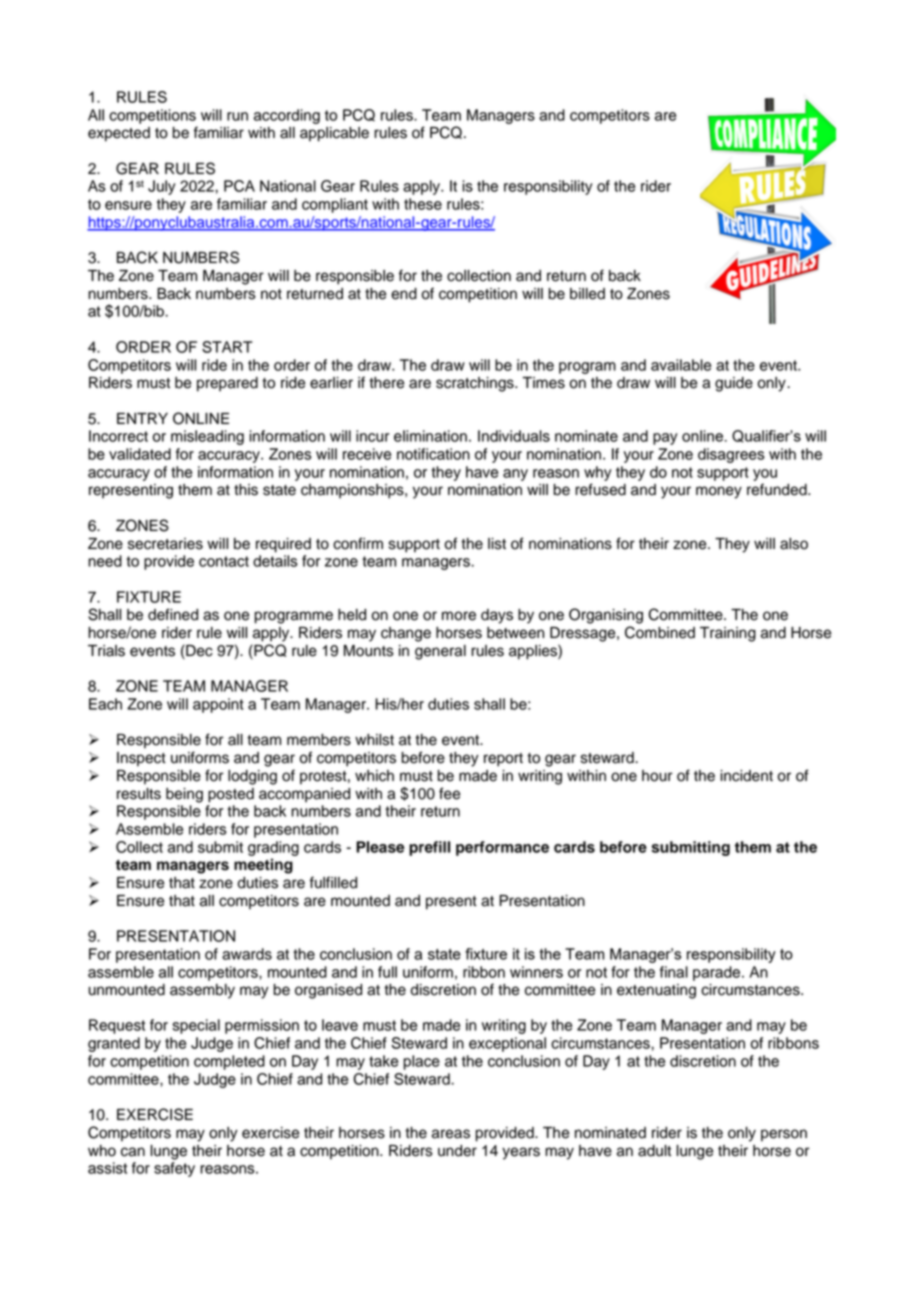  I want to click on prepared, so click(227, 384).
